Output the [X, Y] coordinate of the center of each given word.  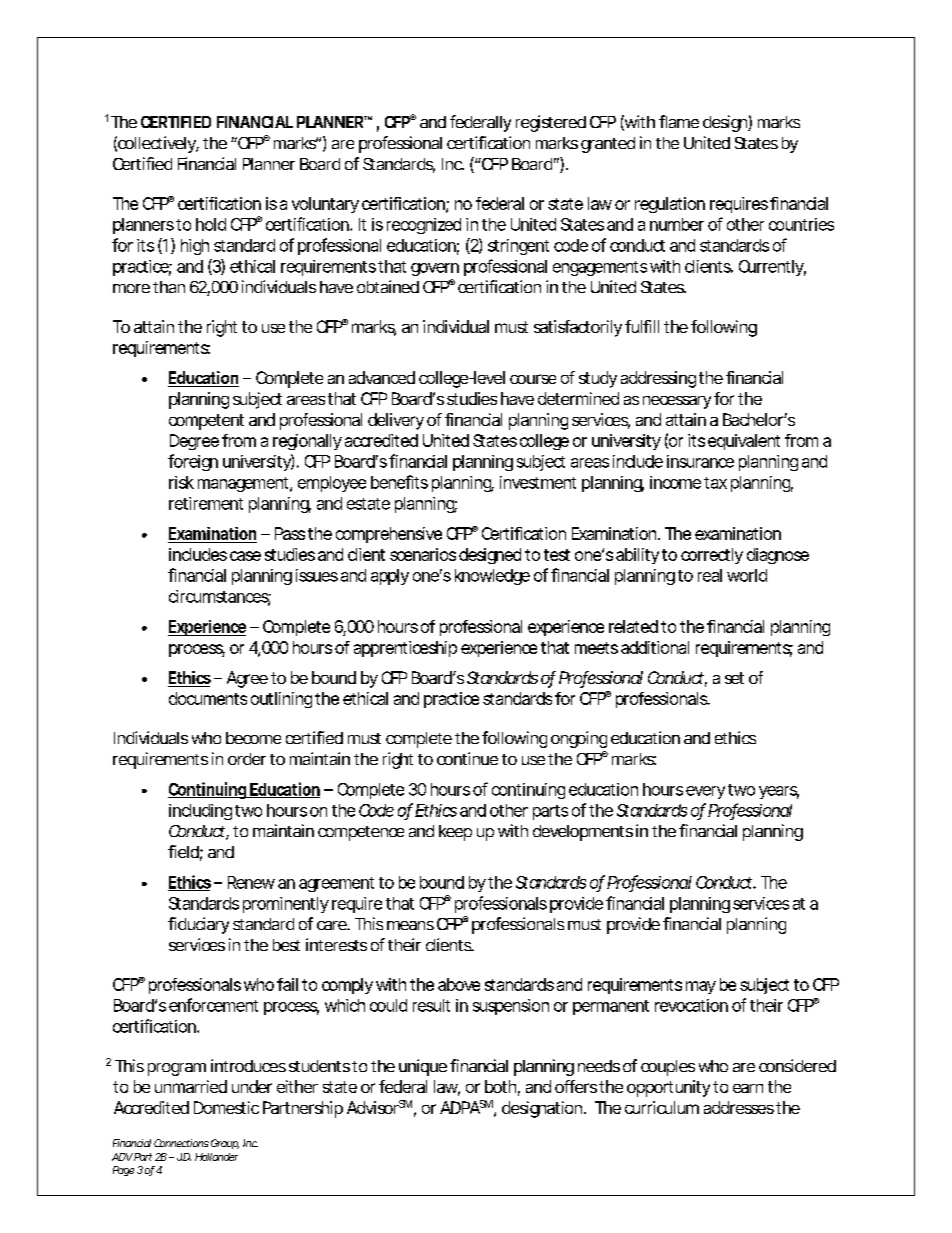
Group [225, 1144]
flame [679, 121]
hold [211, 224]
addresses [739, 1107]
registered [551, 123]
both [500, 1086]
